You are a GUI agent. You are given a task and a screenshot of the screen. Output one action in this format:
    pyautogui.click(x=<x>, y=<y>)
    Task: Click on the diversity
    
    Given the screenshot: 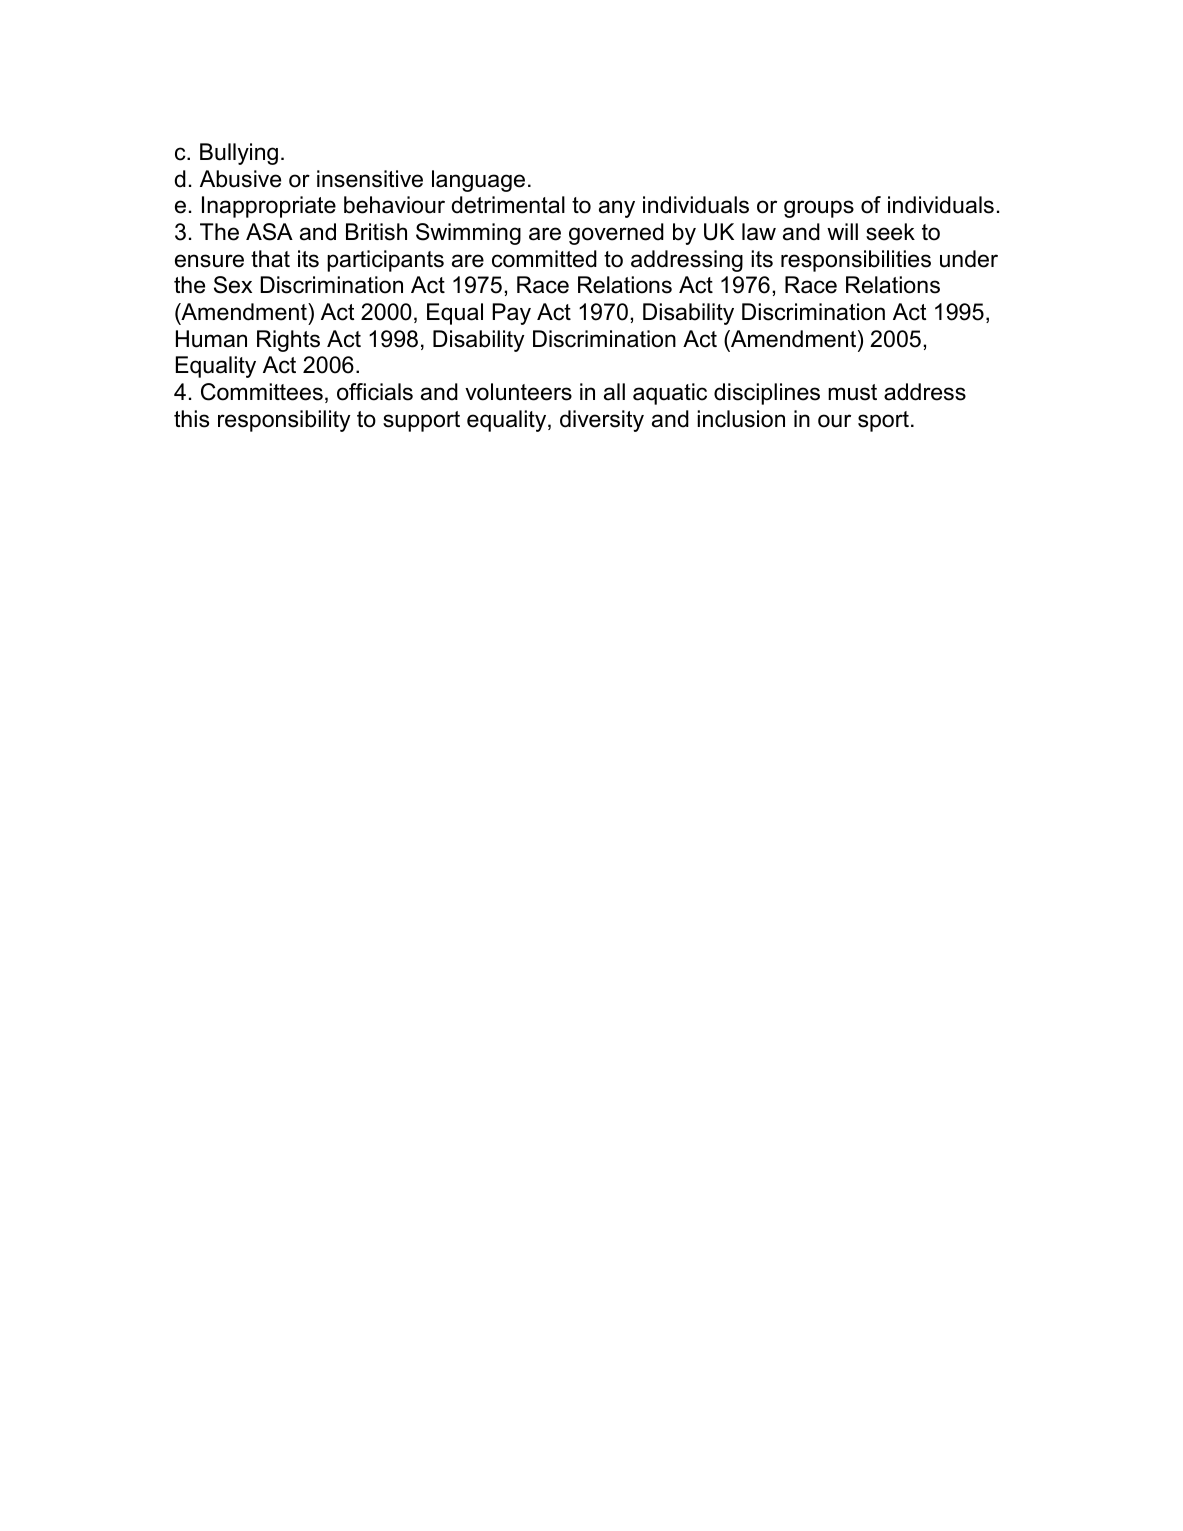 What is the action you would take?
    pyautogui.click(x=602, y=421)
